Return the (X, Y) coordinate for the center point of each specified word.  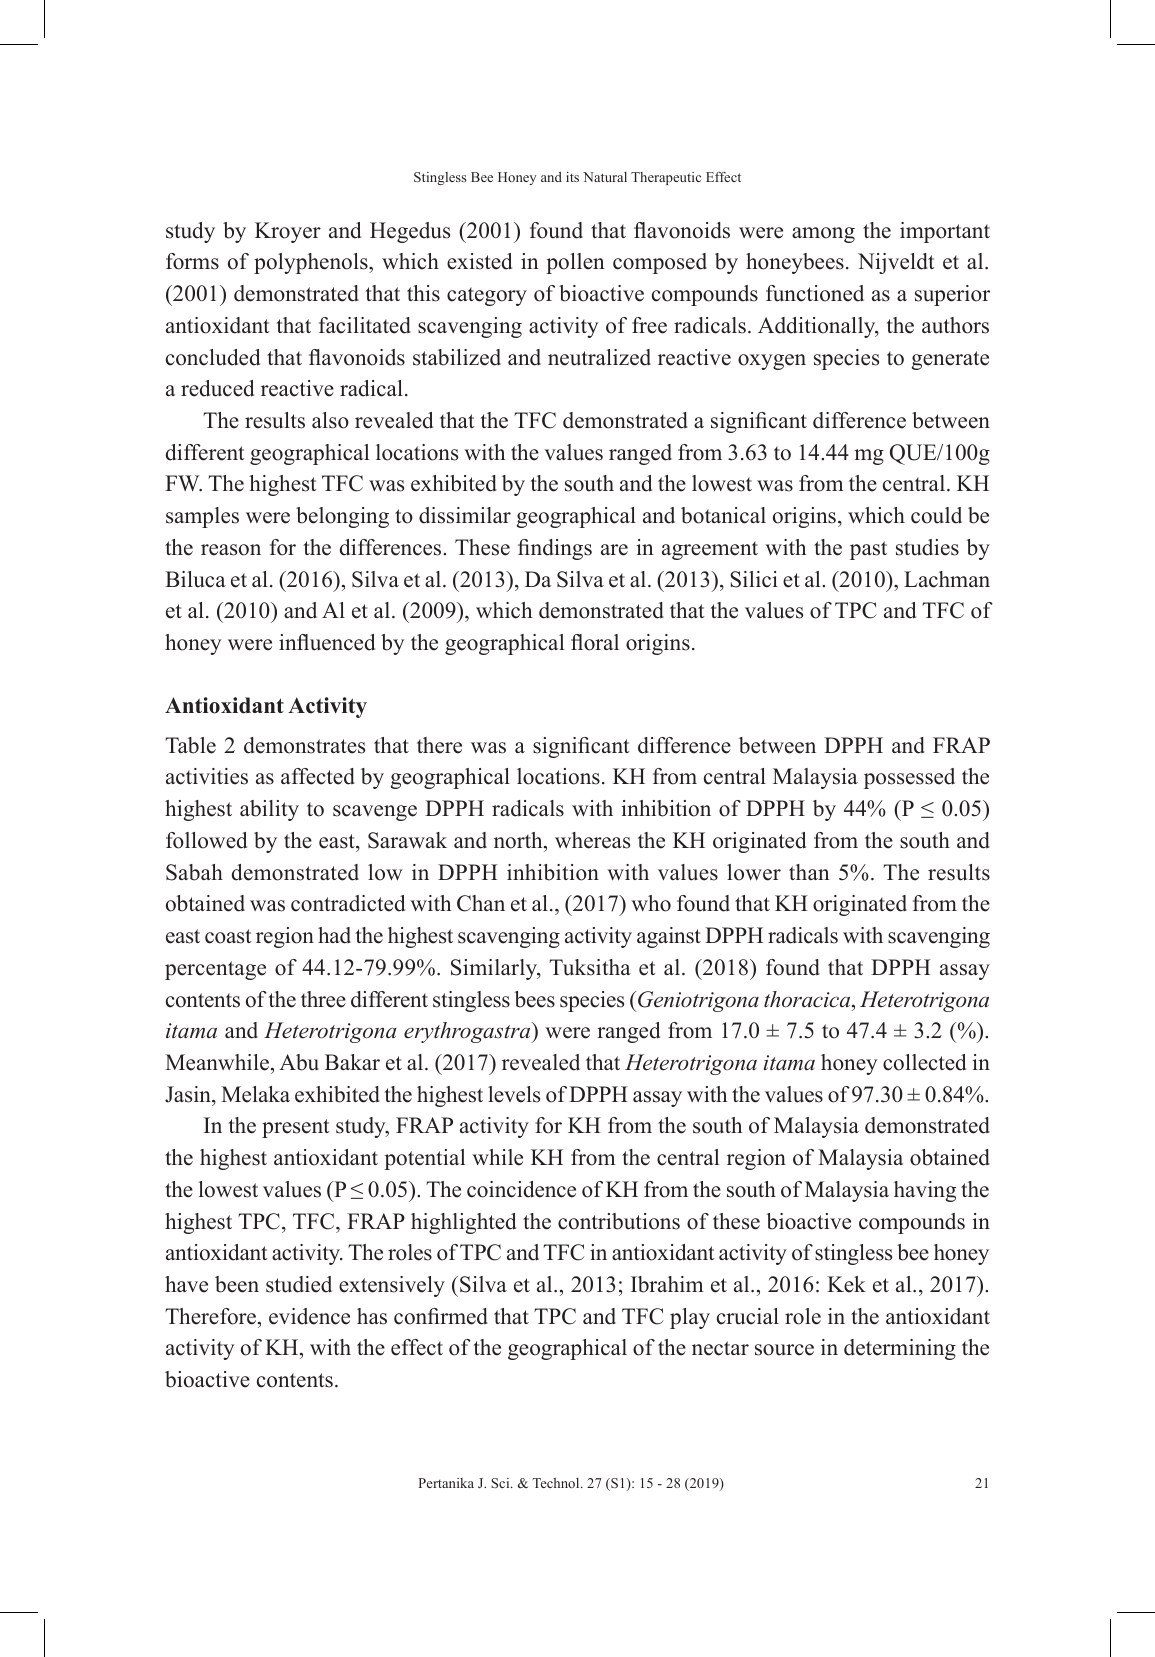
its (572, 177)
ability (269, 810)
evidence (309, 1316)
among (823, 235)
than (809, 872)
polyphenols (312, 263)
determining (900, 1349)
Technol (557, 1483)
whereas (592, 840)
